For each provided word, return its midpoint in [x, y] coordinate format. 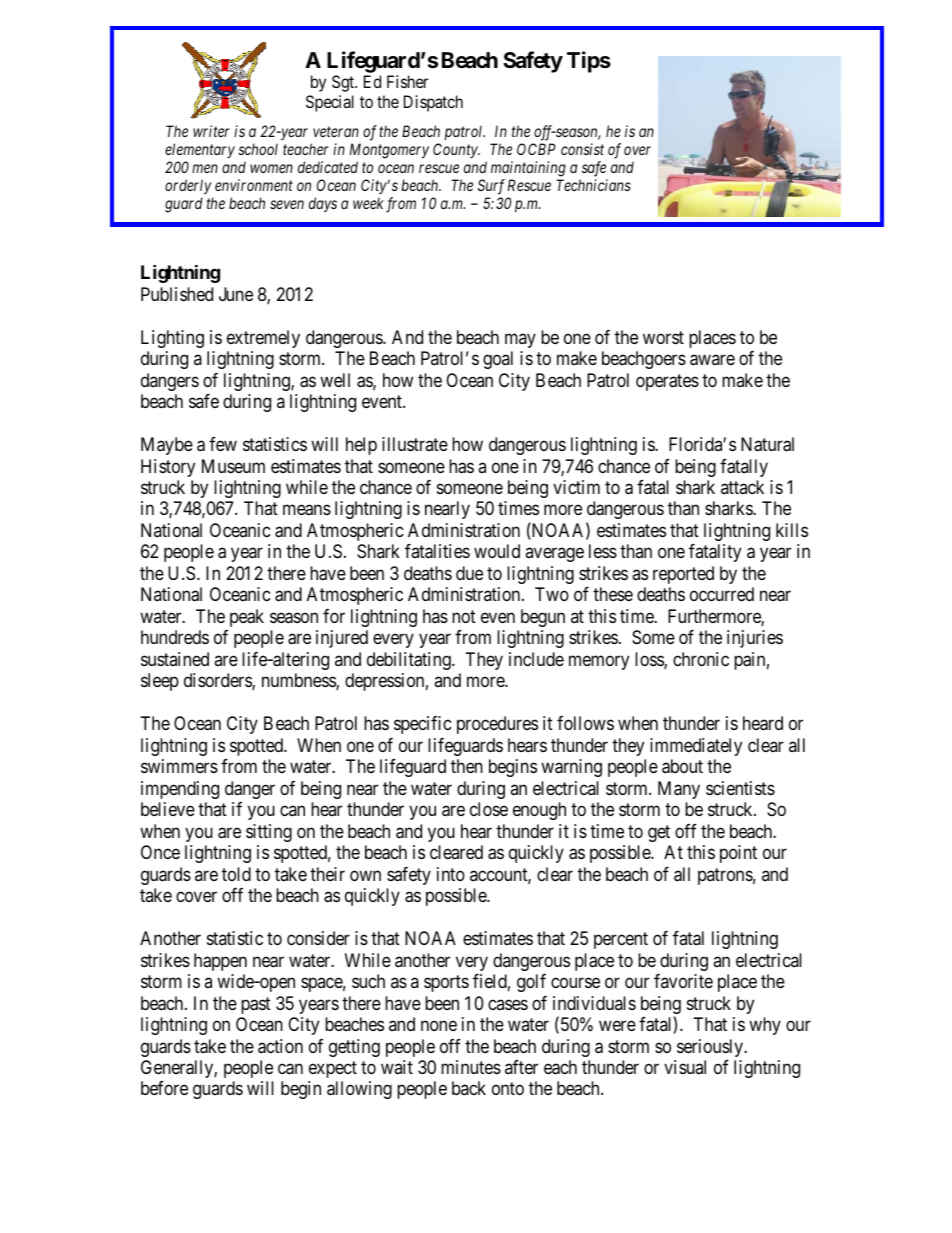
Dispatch [433, 103]
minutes [471, 1067]
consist [582, 149]
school [258, 149]
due [469, 573]
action [280, 1046]
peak [247, 618]
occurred [722, 594]
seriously [711, 1048]
